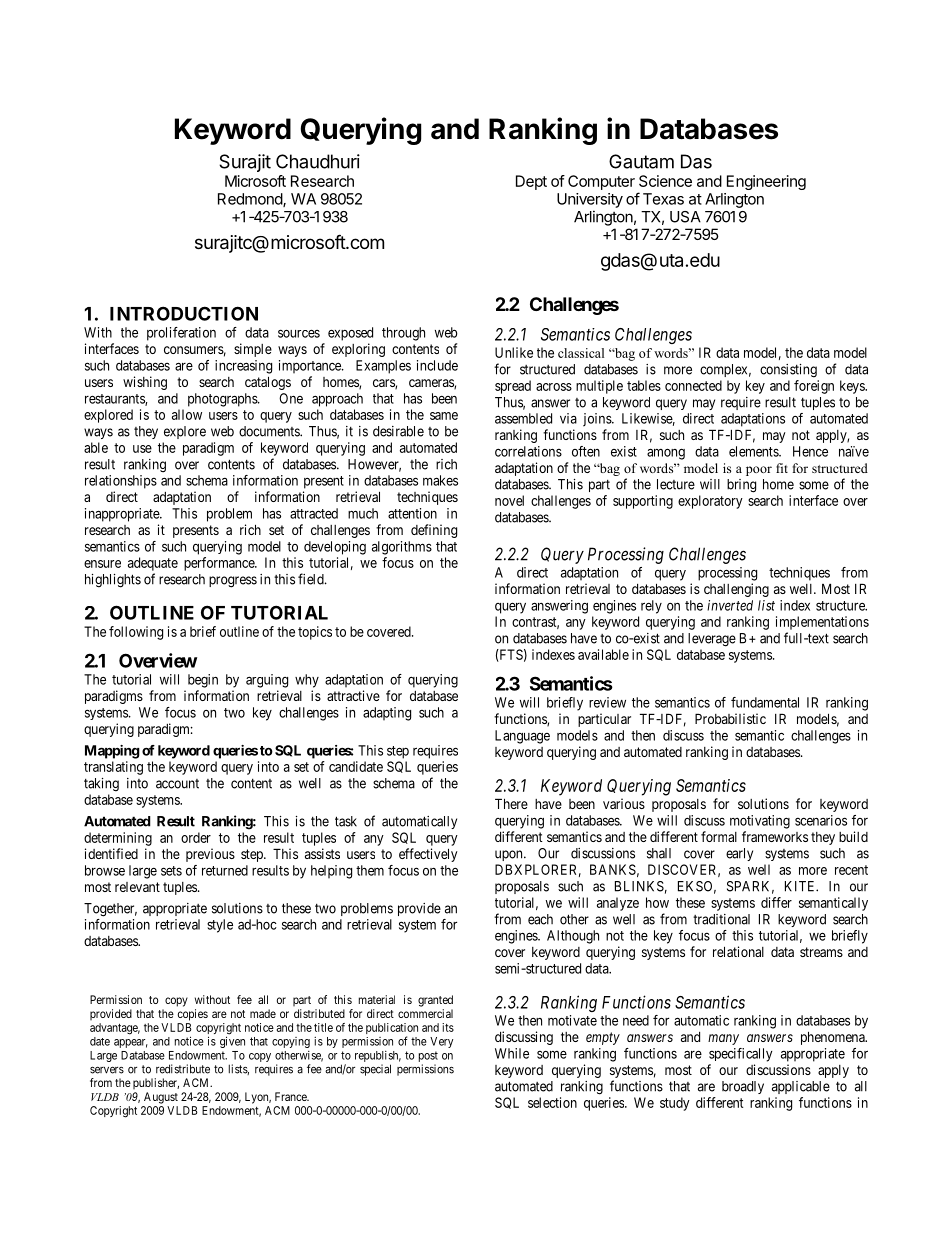 This image has width=952, height=1233. What do you see at coordinates (739, 854) in the image?
I see `early` at bounding box center [739, 854].
